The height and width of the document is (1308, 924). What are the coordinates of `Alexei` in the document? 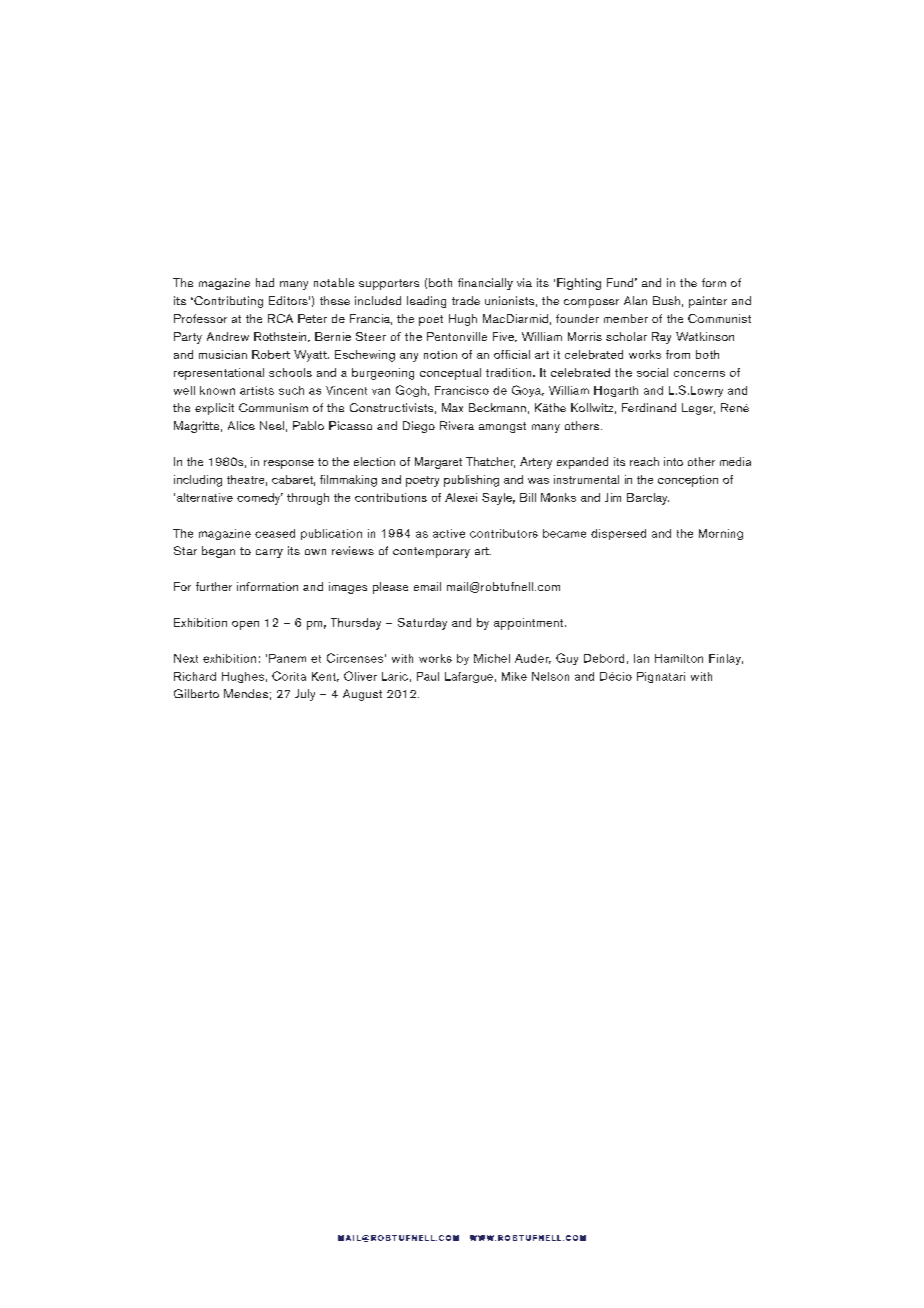 It's located at (461, 497).
